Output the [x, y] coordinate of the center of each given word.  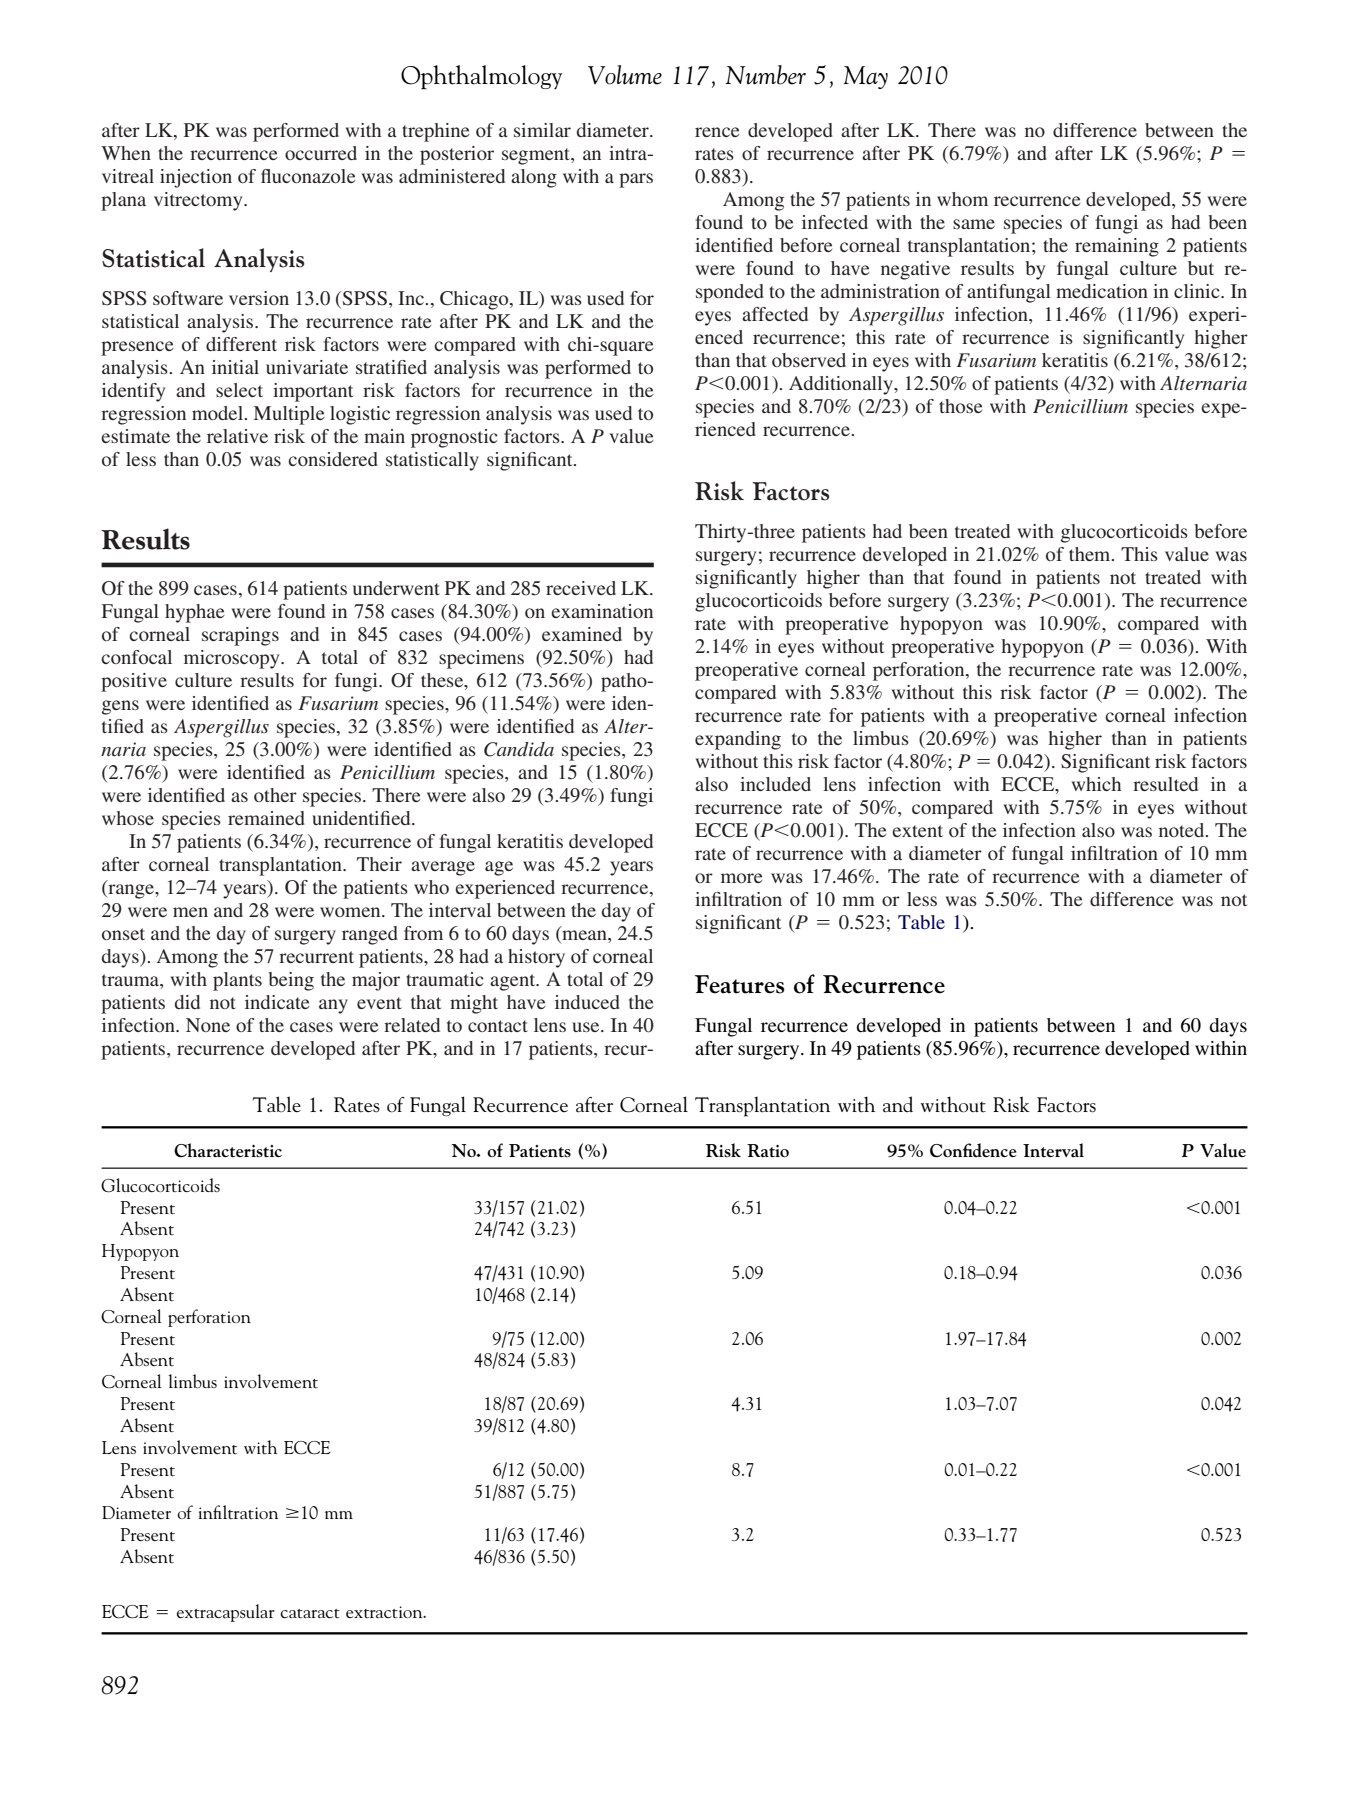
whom [962, 199]
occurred [321, 153]
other [275, 795]
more [742, 878]
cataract [310, 1613]
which [1096, 784]
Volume [625, 75]
